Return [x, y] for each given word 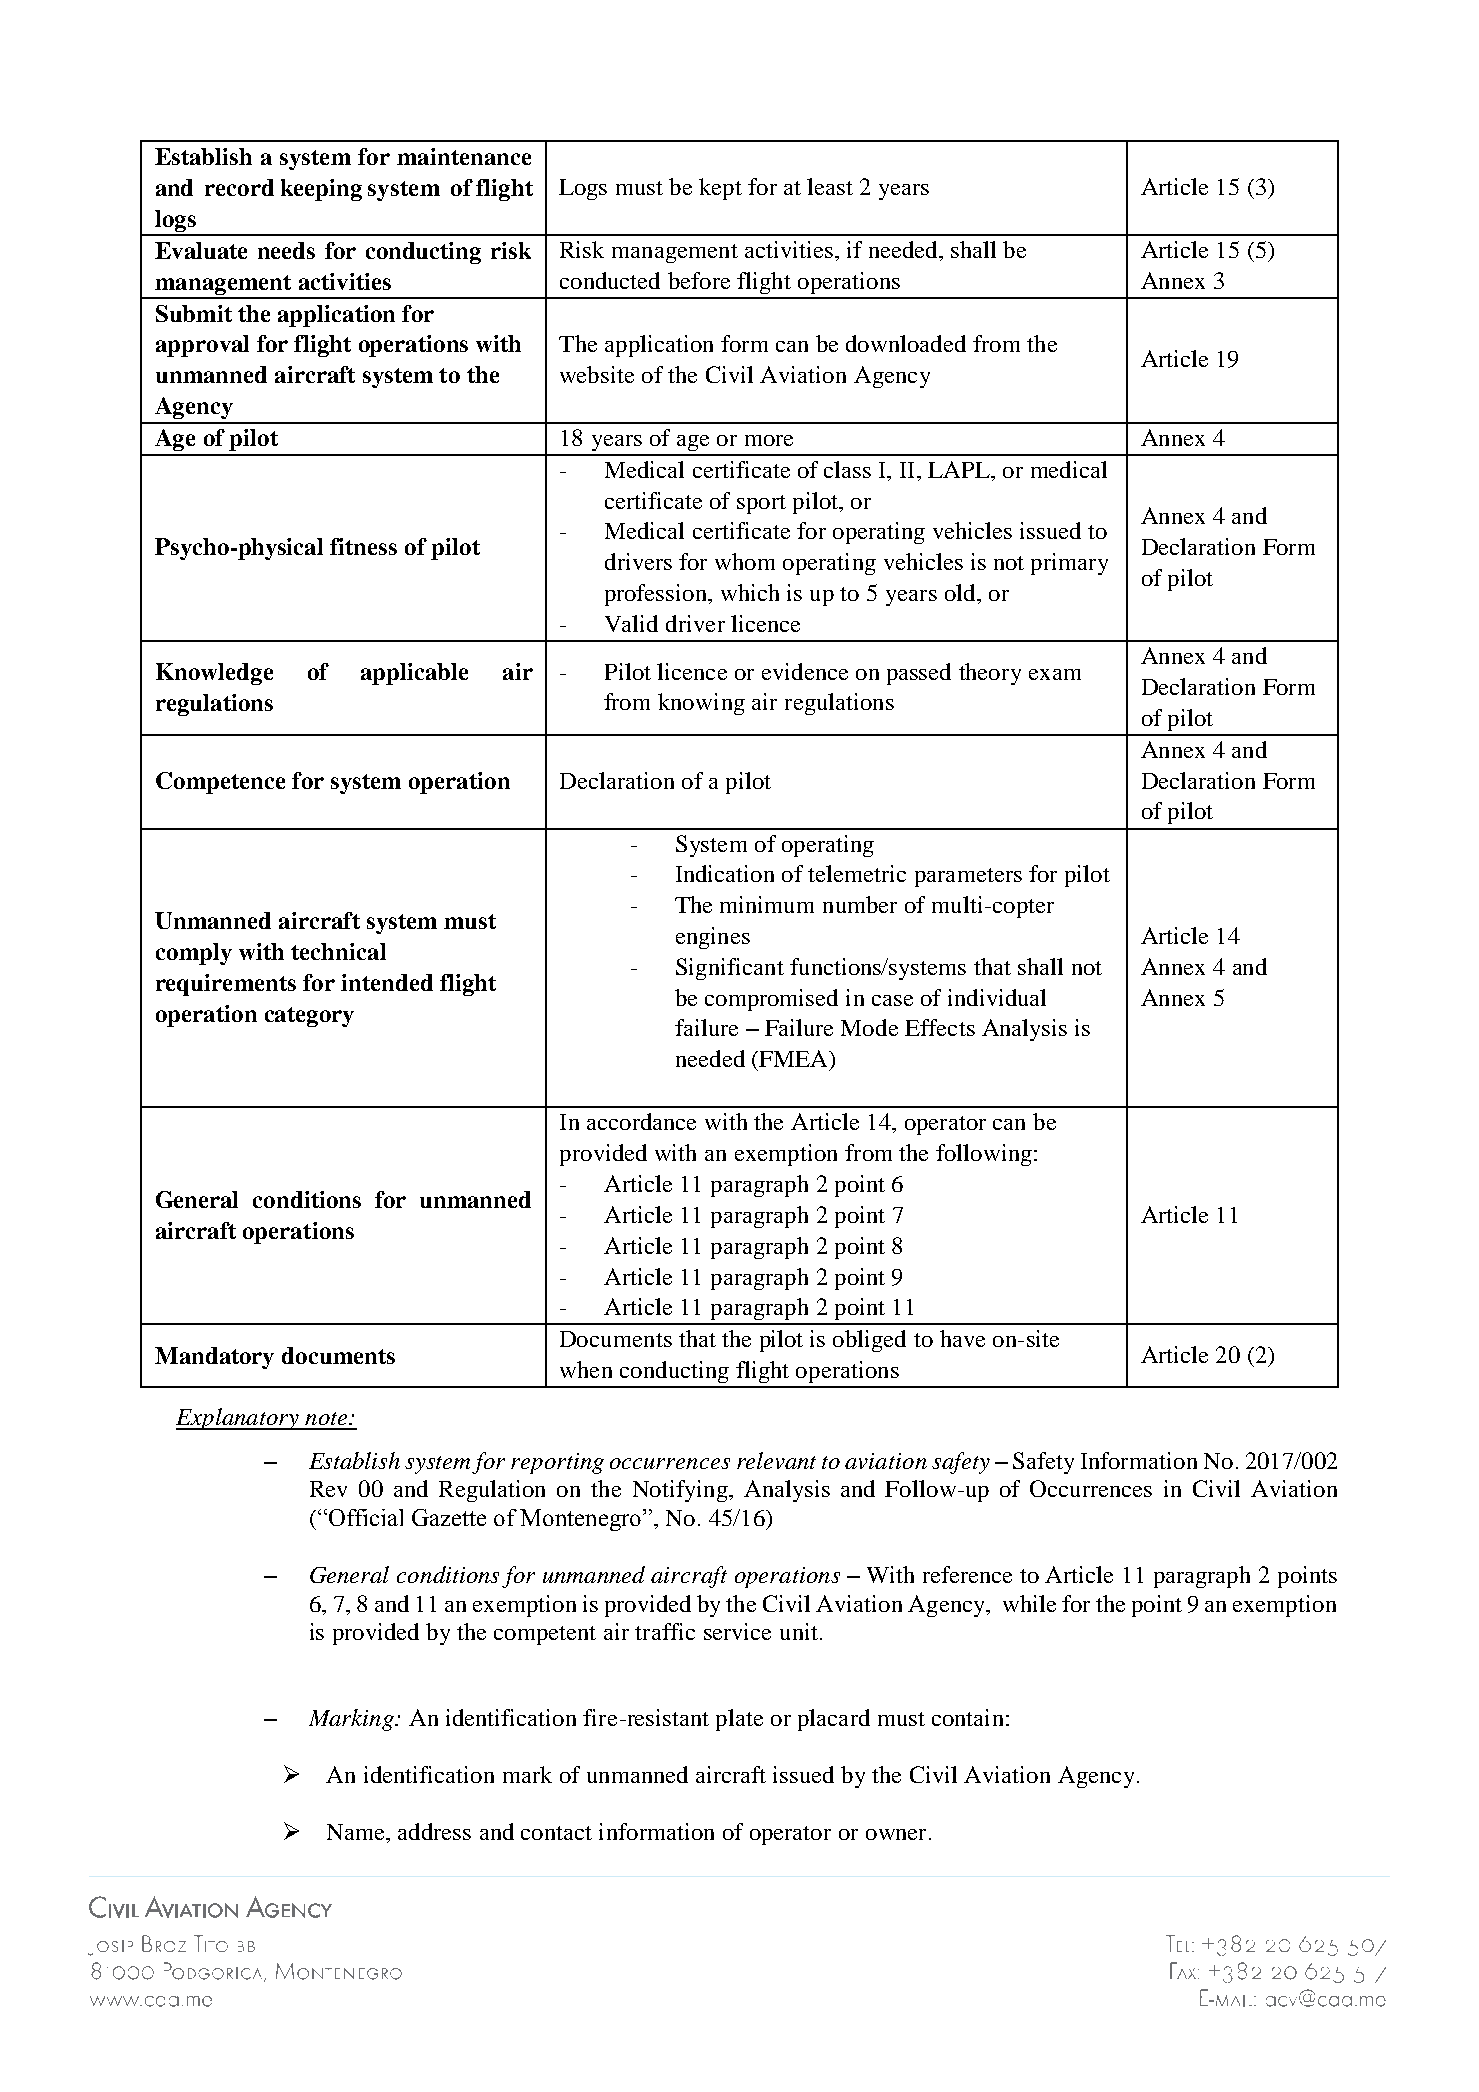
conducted [610, 280]
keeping [321, 190]
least [830, 186]
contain [967, 1717]
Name [357, 1832]
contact [556, 1833]
